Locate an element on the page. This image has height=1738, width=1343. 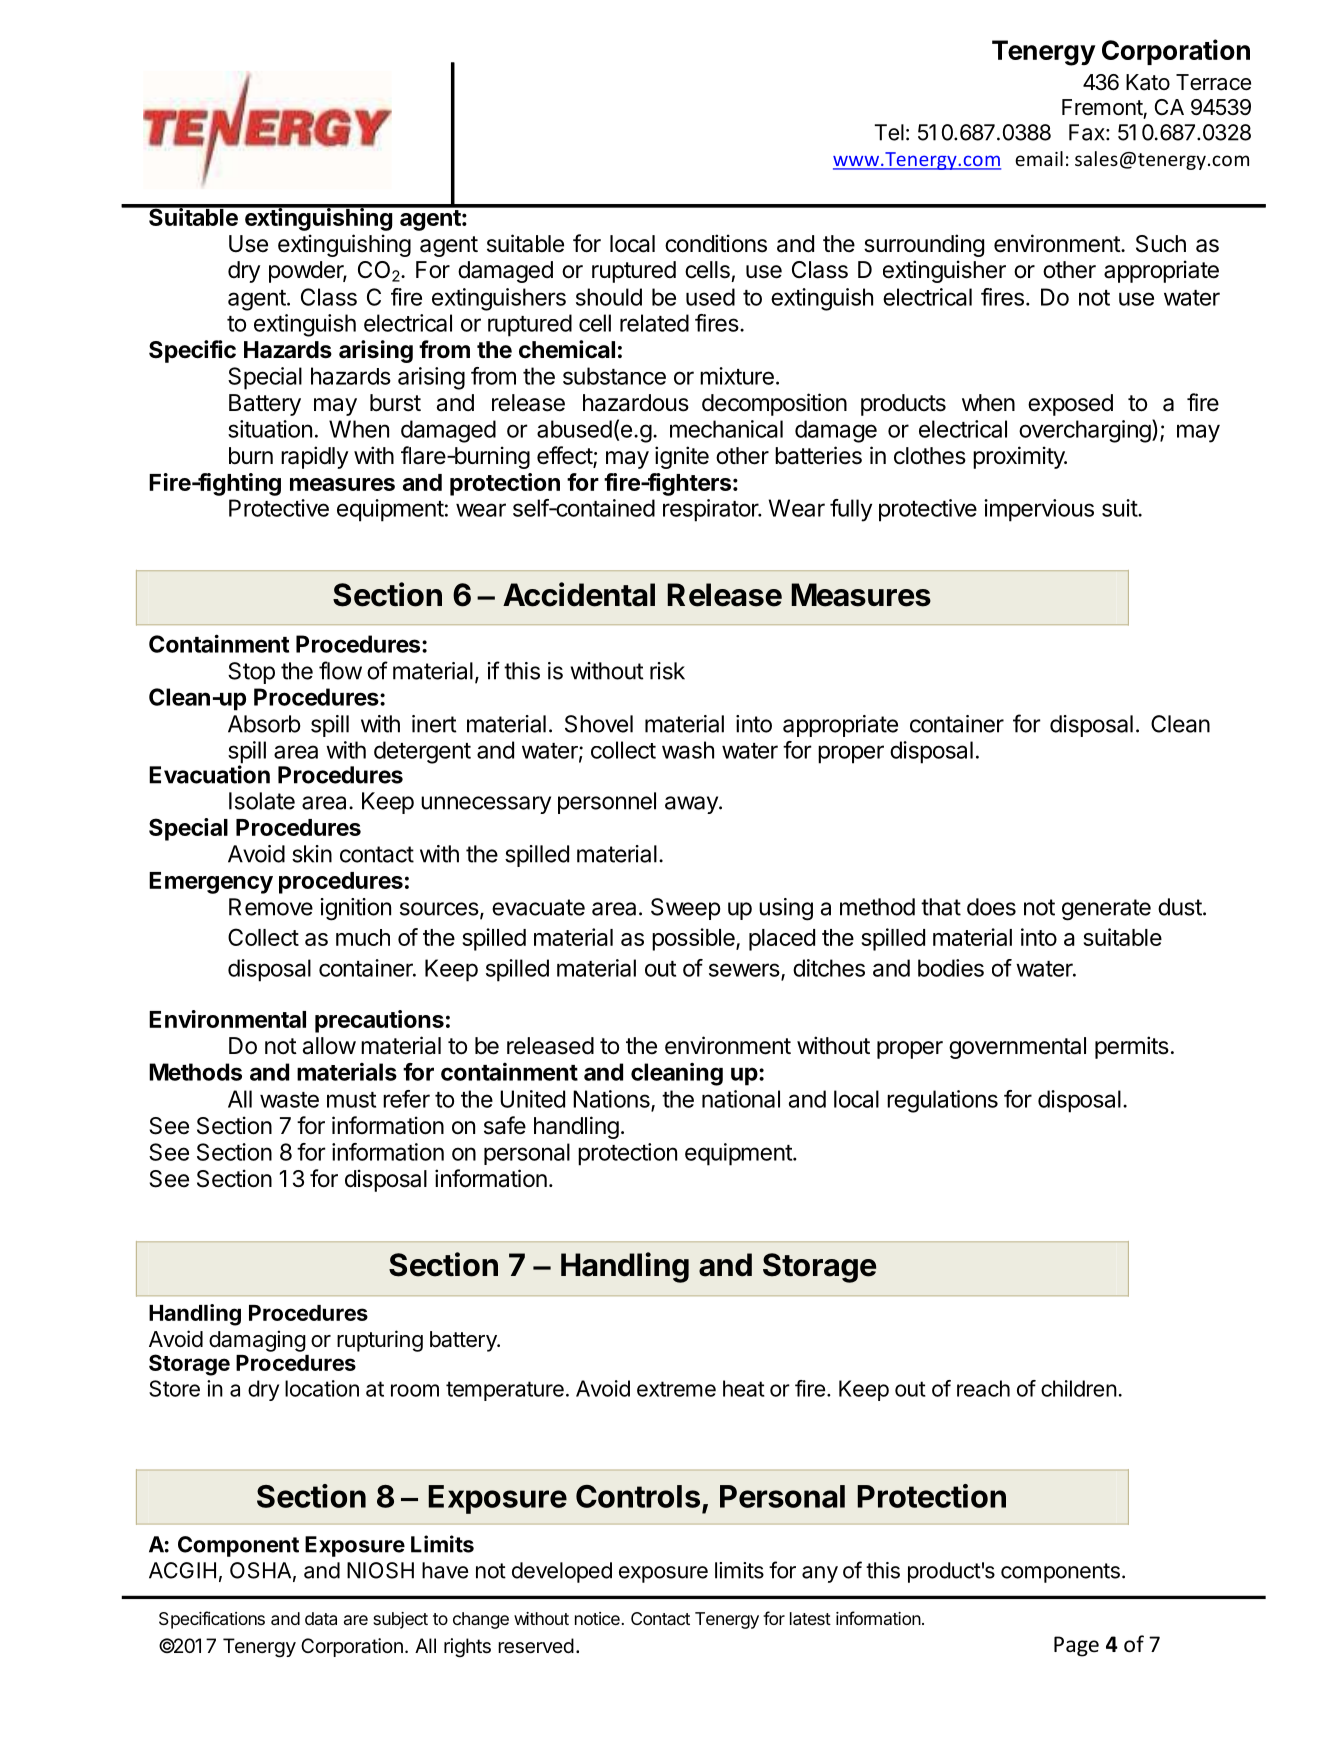
waste is located at coordinates (289, 1100).
